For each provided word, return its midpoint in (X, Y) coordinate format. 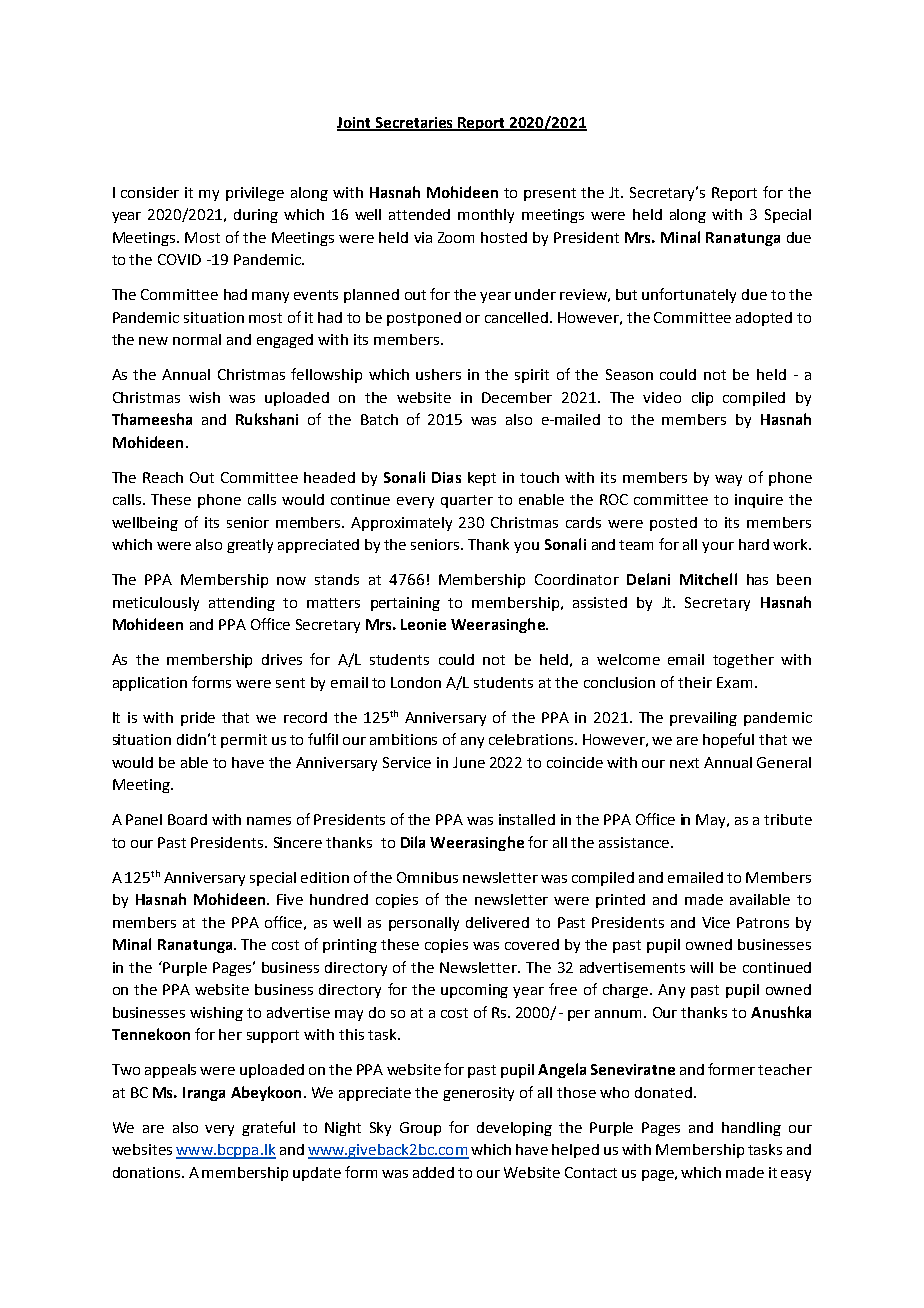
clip (702, 399)
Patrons (763, 922)
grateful (268, 1128)
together (743, 661)
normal (197, 339)
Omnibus (427, 877)
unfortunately (689, 295)
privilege (255, 194)
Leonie (423, 624)
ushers (438, 374)
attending (242, 604)
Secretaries (414, 124)
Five (290, 899)
